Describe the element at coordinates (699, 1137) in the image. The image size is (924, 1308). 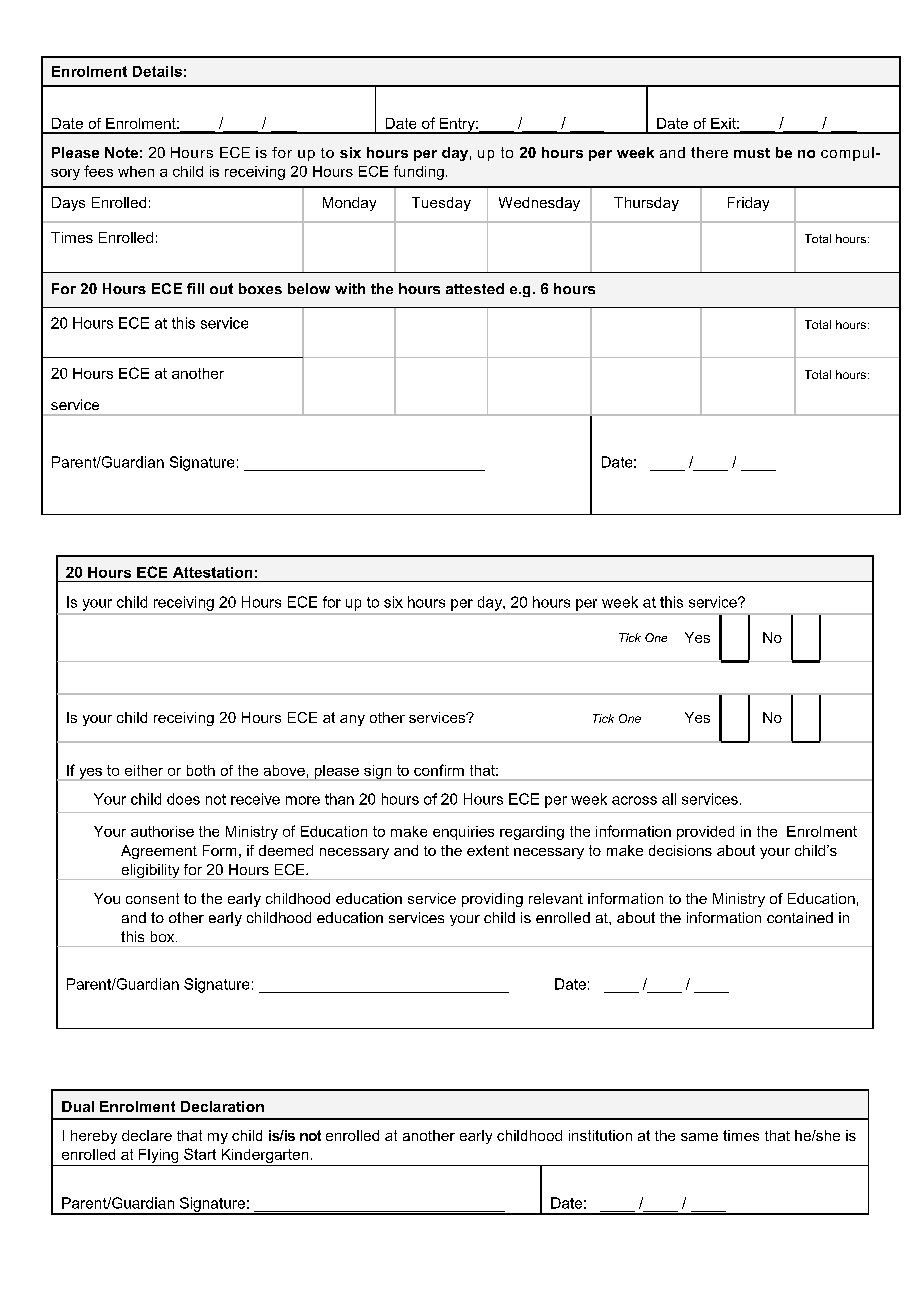
I see `same` at that location.
